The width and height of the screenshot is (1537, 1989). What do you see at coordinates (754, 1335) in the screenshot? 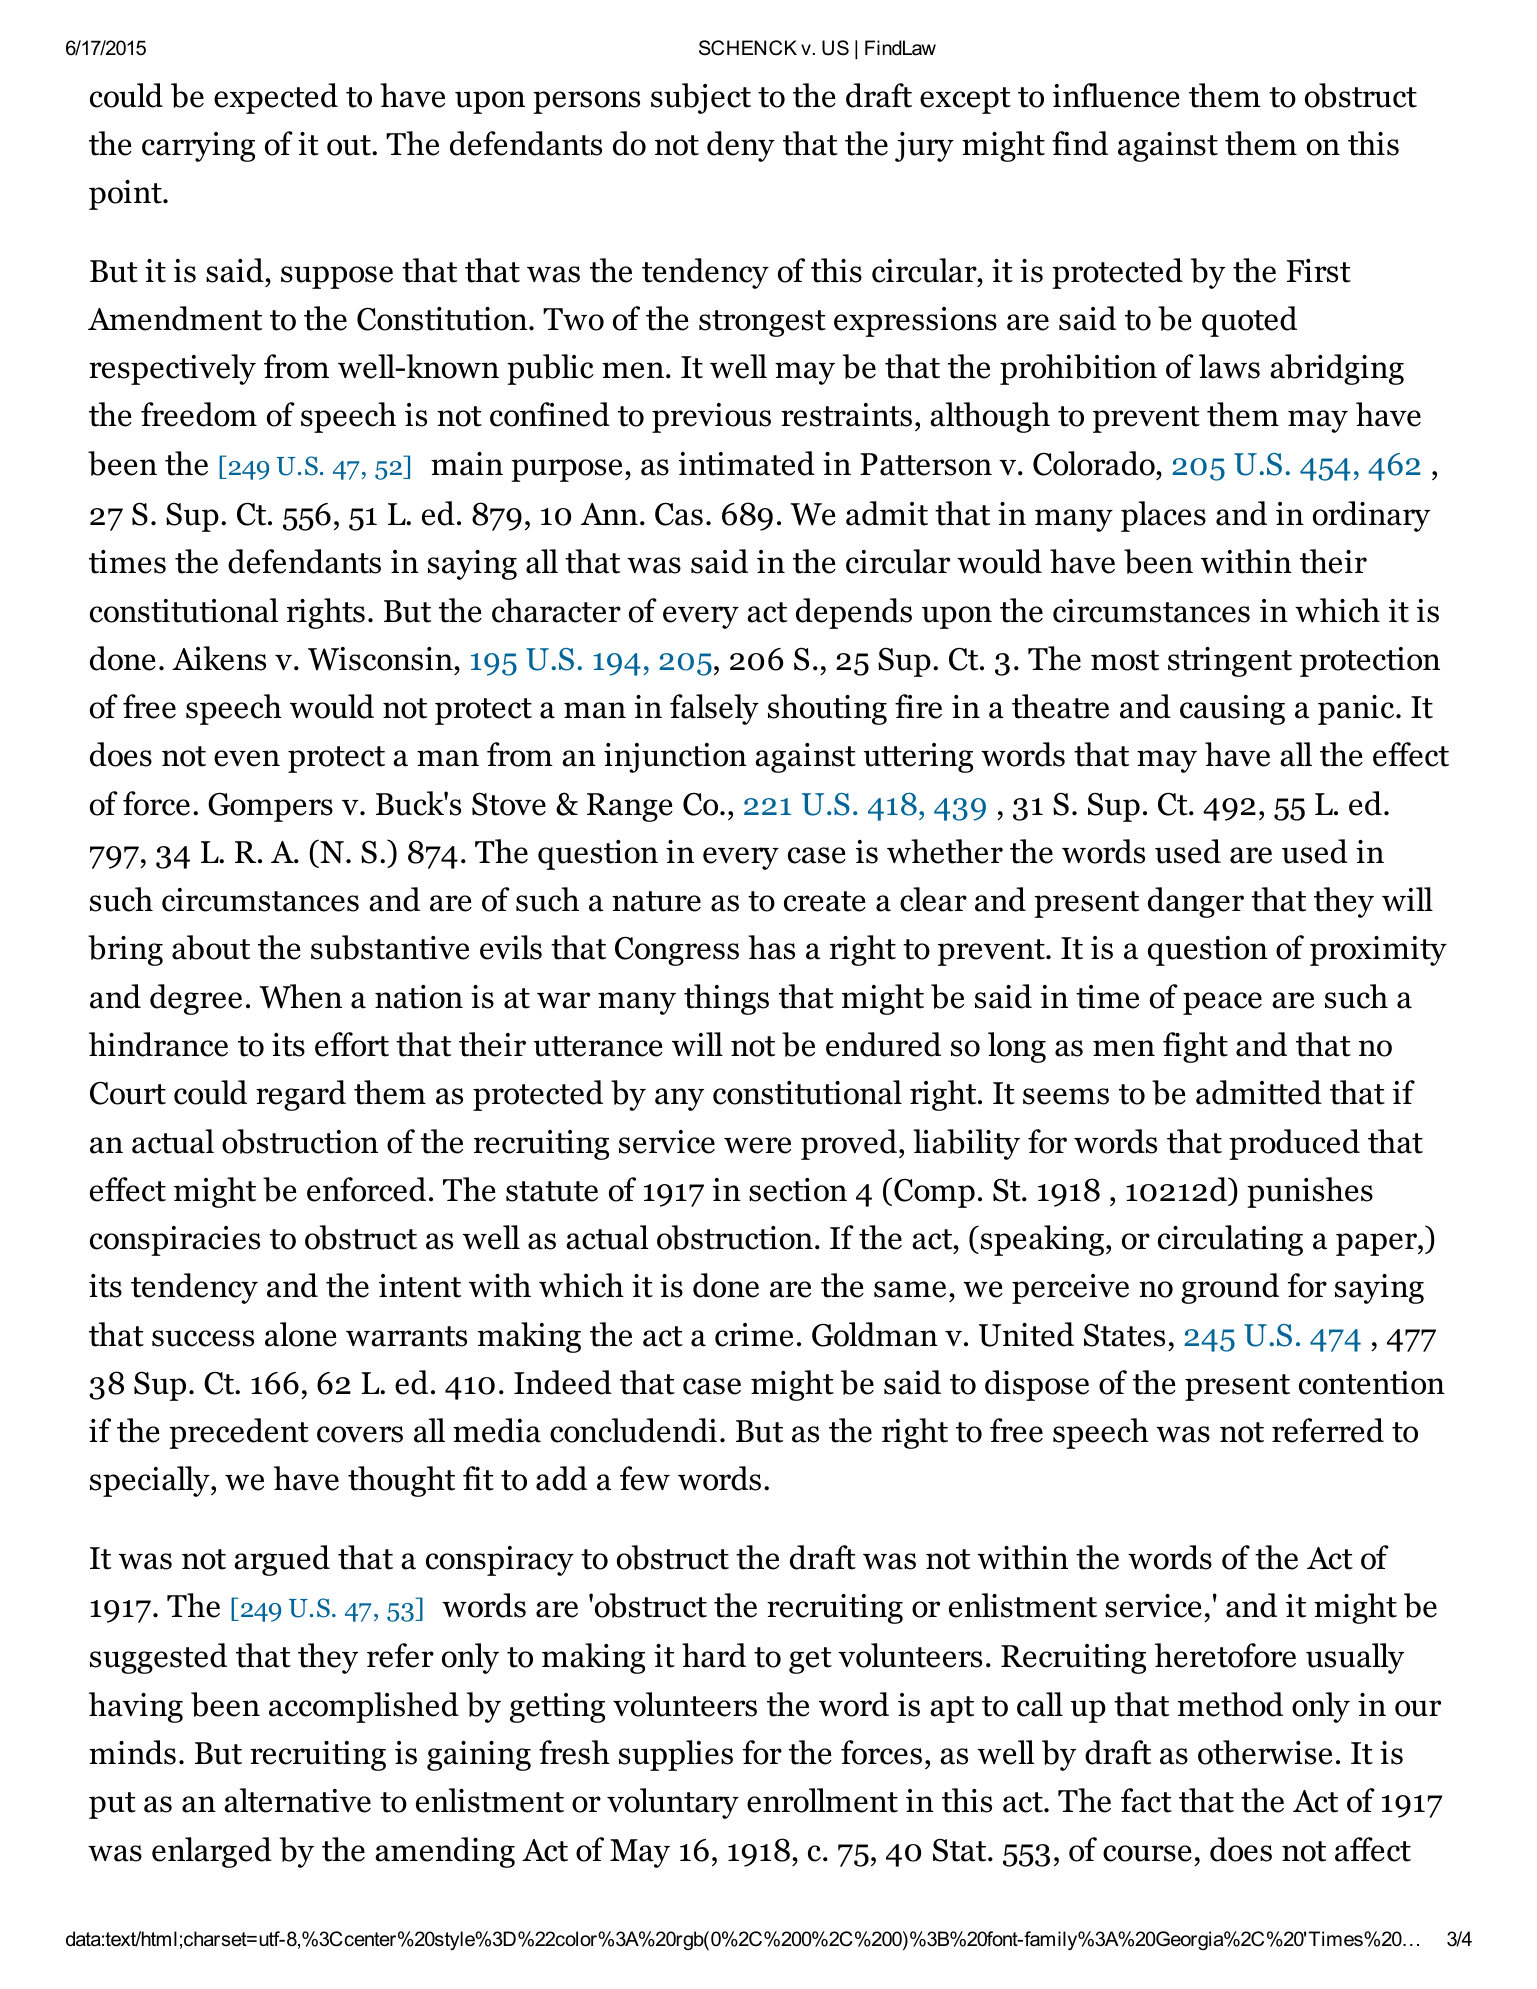
I see `crime` at bounding box center [754, 1335].
